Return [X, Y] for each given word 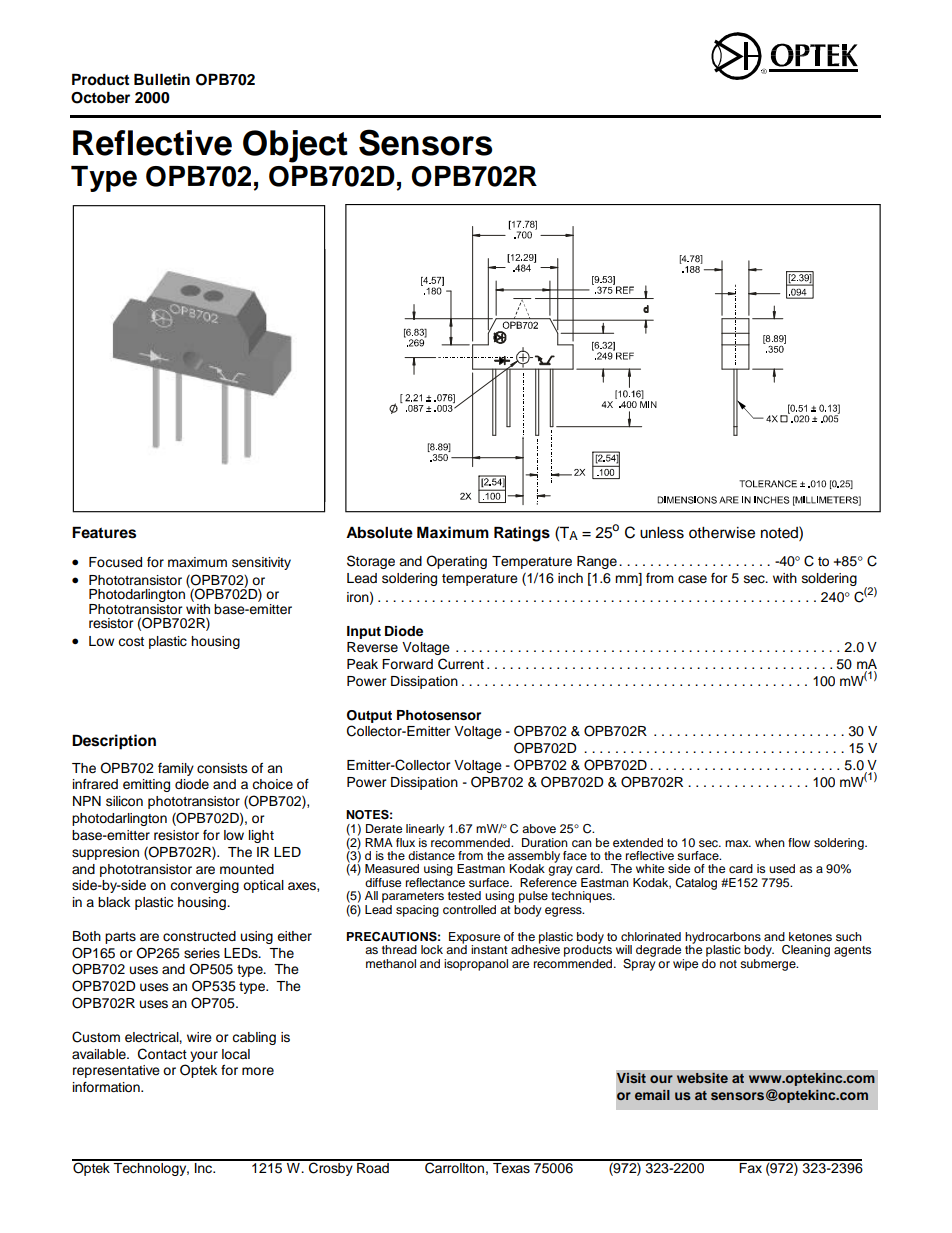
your [204, 1056]
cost [131, 641]
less [670, 533]
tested [464, 895]
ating [472, 562]
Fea [85, 532]
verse [381, 648]
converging [204, 886]
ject [318, 146]
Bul [146, 79]
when [770, 842]
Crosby [331, 1168]
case [692, 579]
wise [739, 533]
